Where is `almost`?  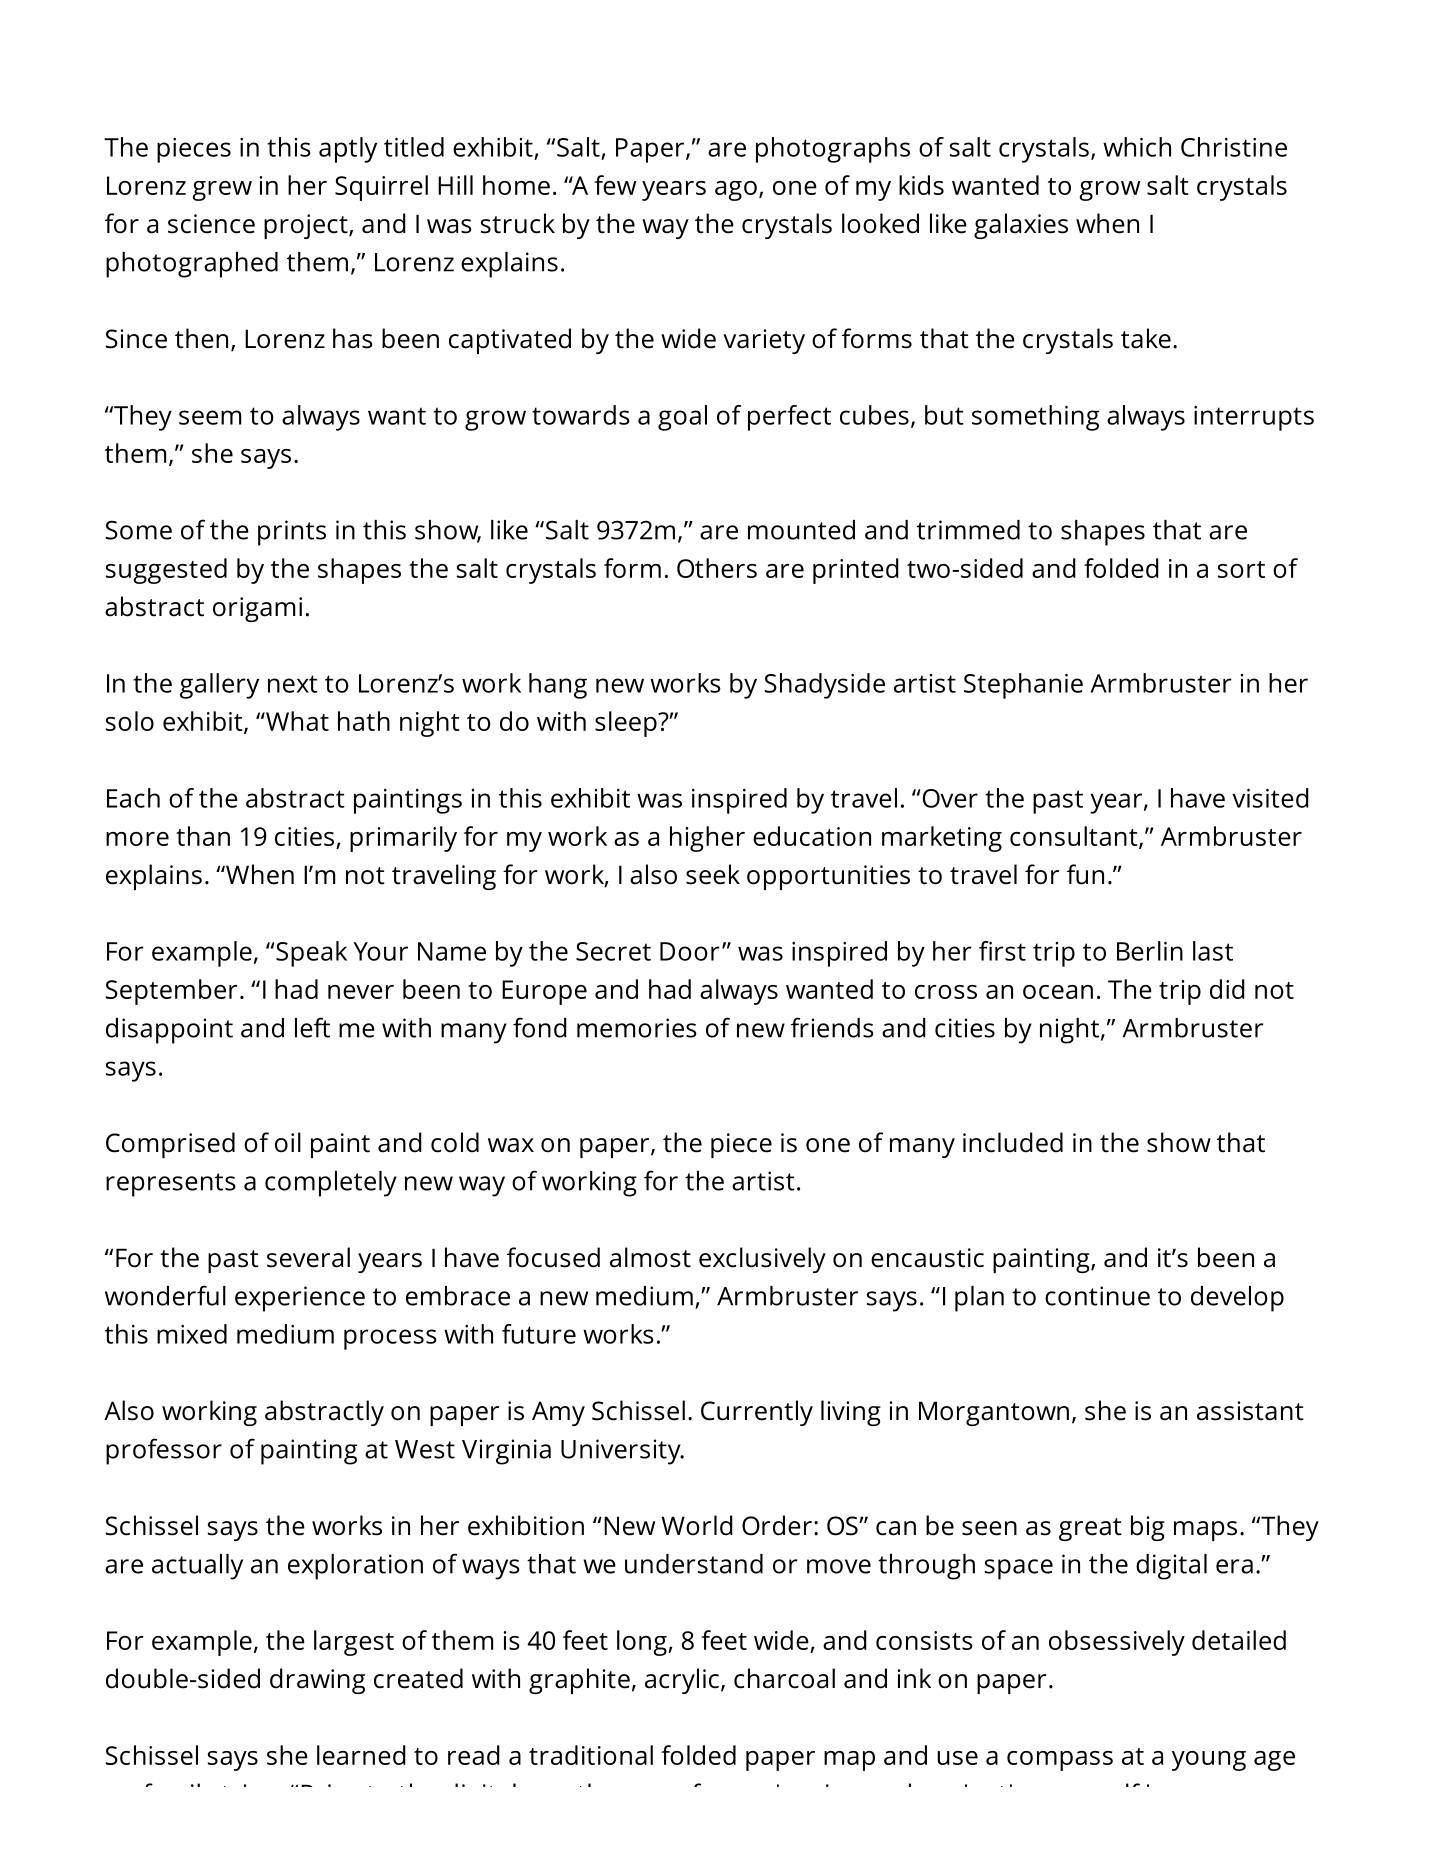 almost is located at coordinates (650, 1257).
